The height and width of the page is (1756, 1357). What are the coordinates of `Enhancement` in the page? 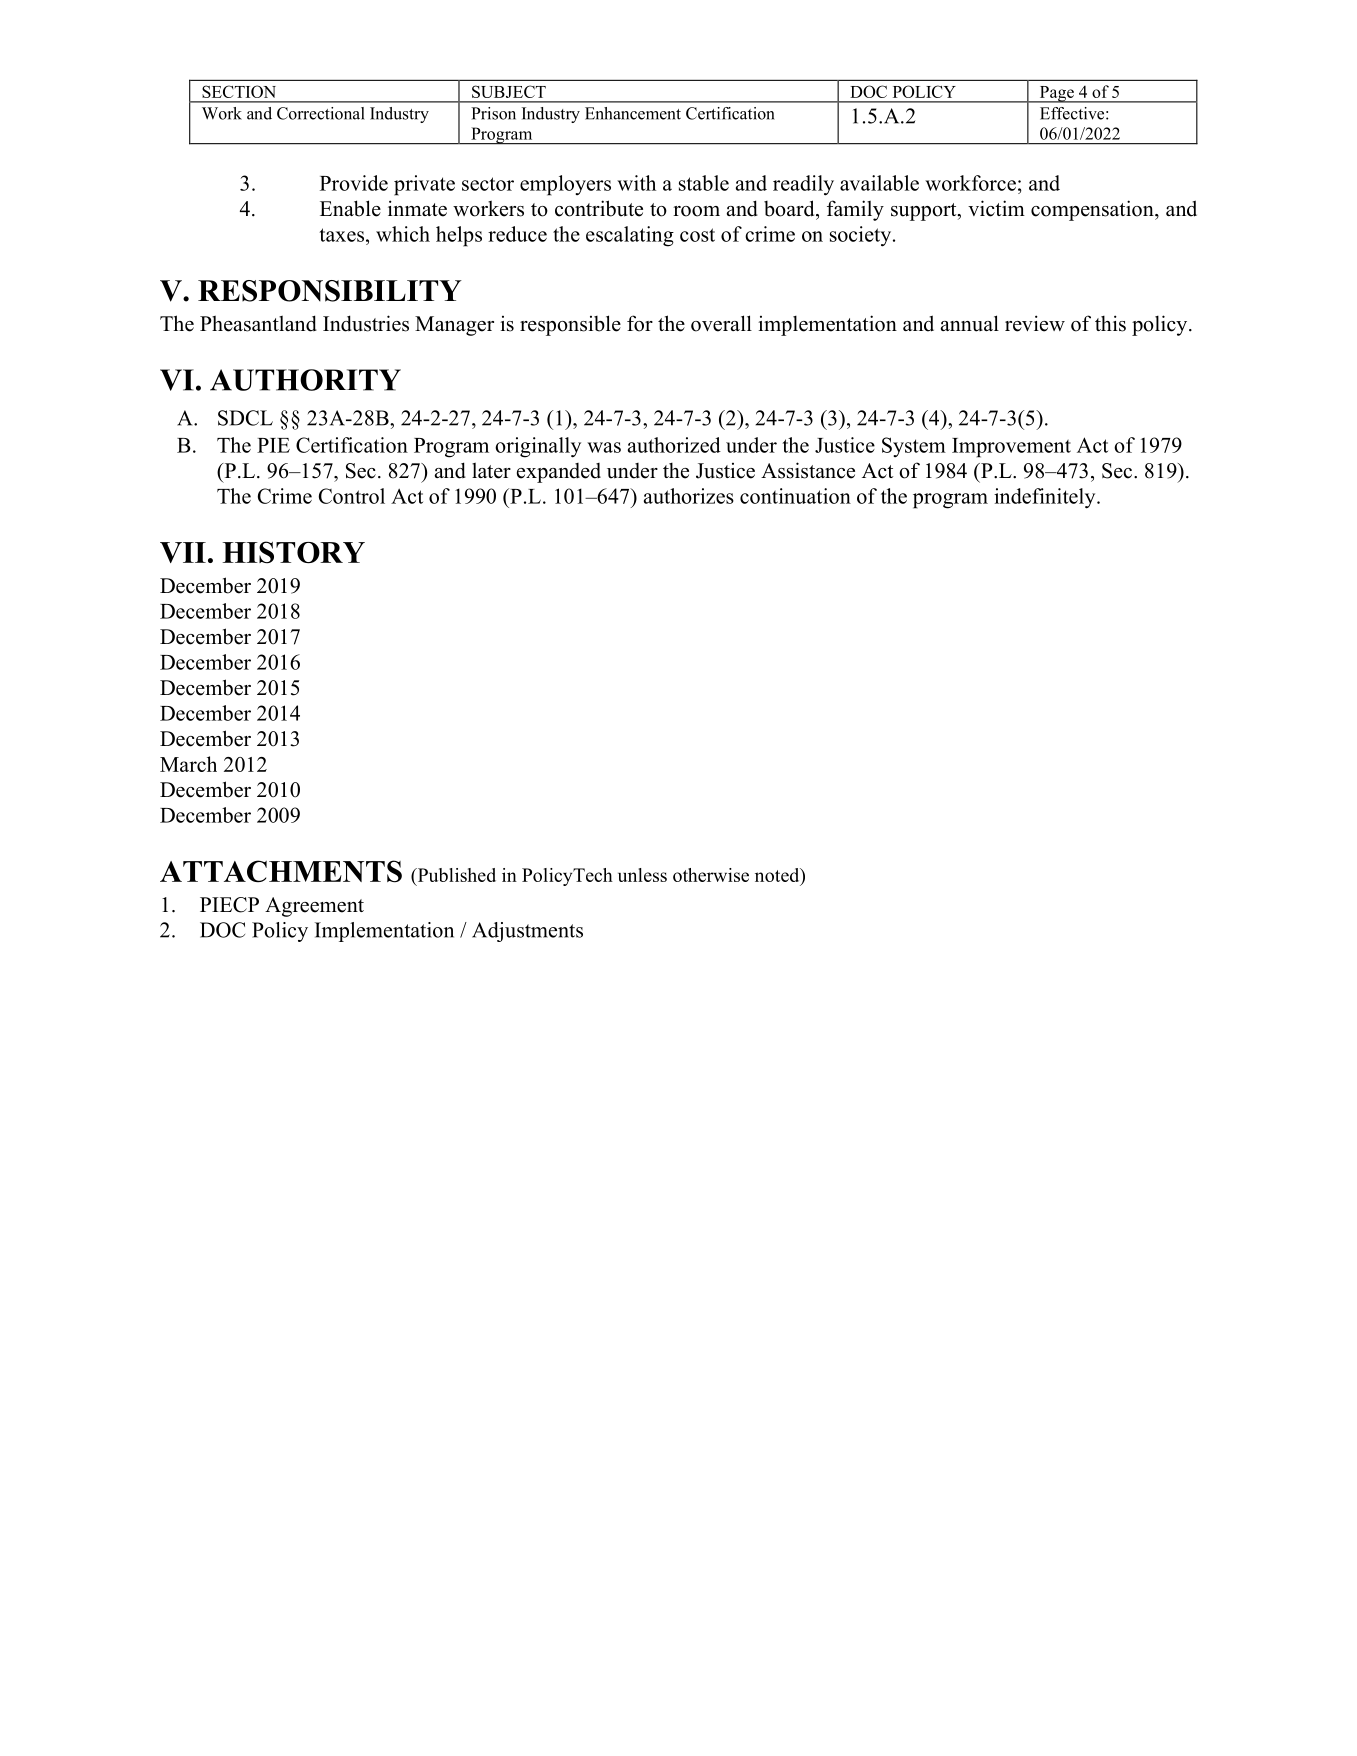 It's located at (633, 113).
